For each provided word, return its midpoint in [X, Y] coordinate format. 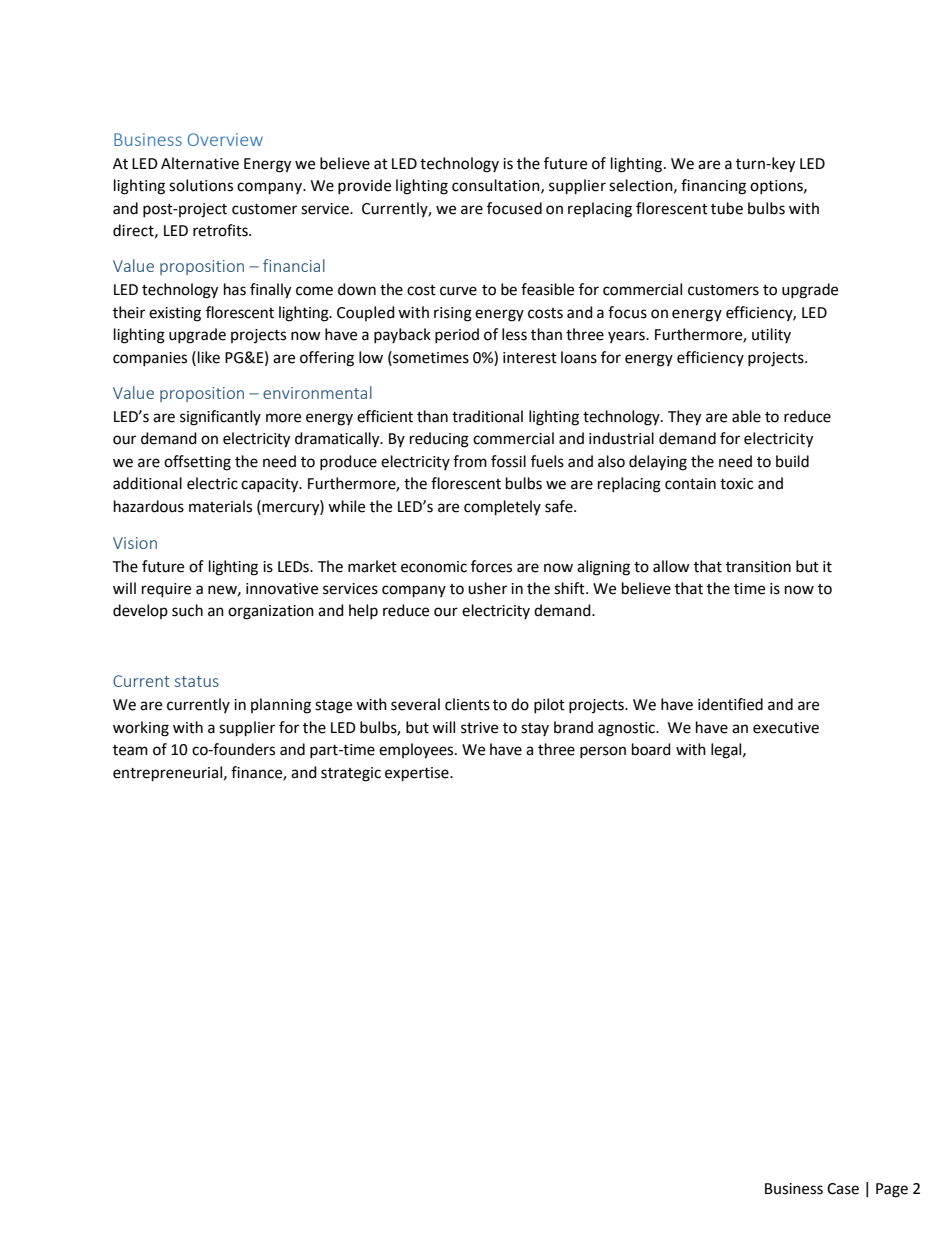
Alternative [200, 163]
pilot [549, 705]
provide [364, 186]
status [197, 681]
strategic [351, 774]
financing [713, 187]
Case [843, 1189]
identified [730, 704]
